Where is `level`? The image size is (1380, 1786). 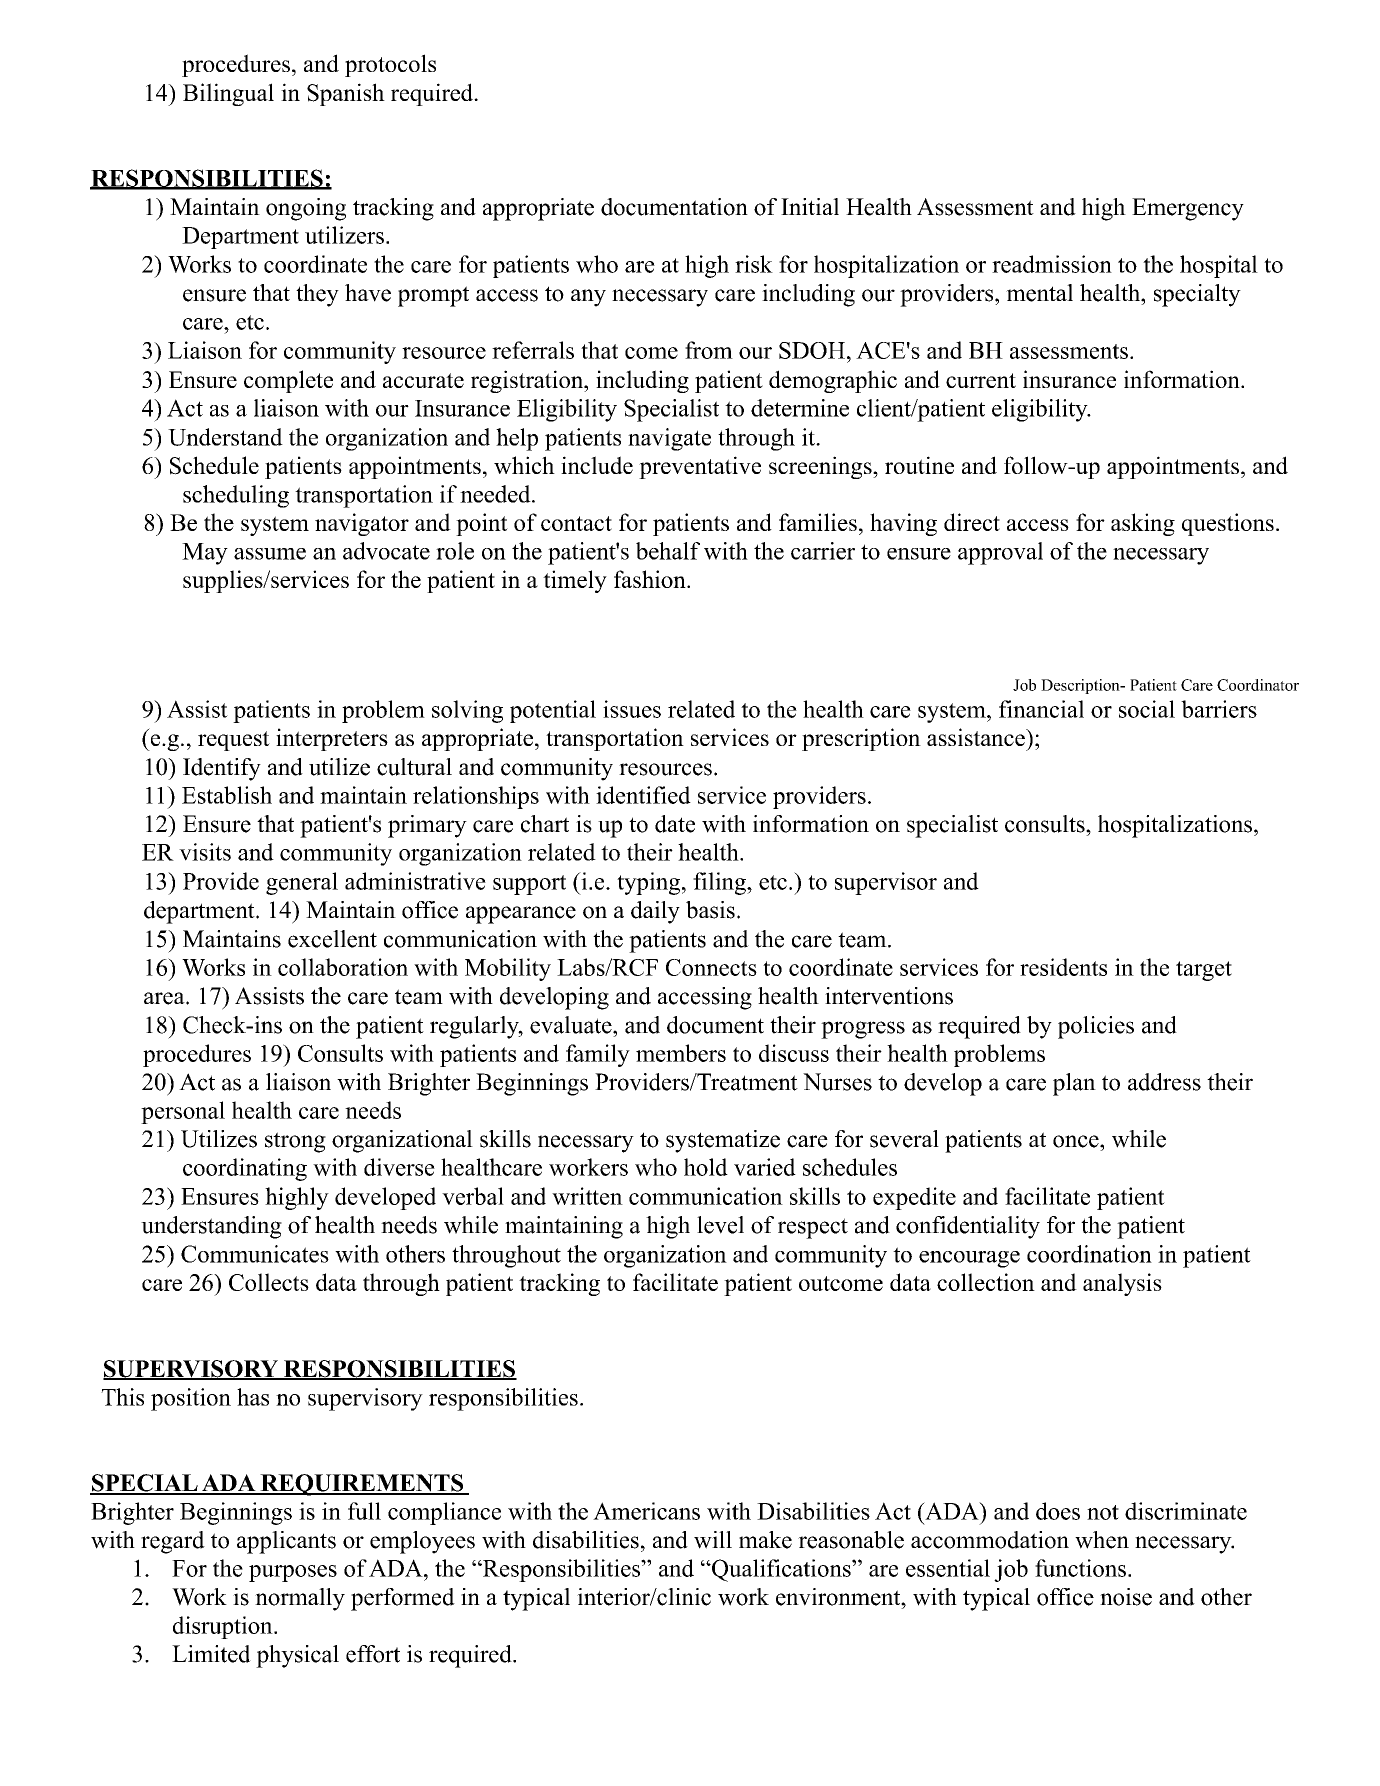
level is located at coordinates (720, 1225).
